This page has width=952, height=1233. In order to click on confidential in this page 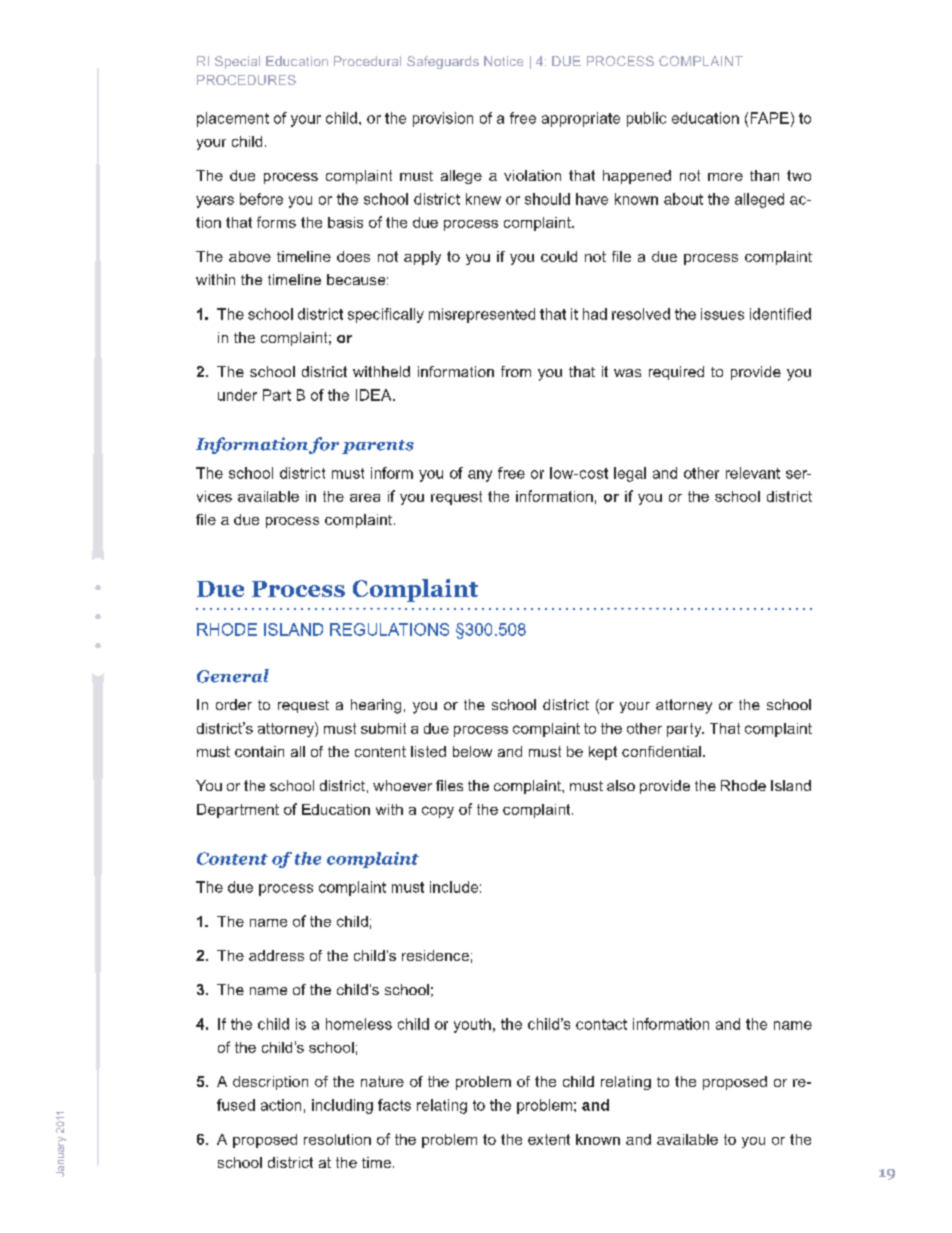, I will do `click(661, 751)`.
